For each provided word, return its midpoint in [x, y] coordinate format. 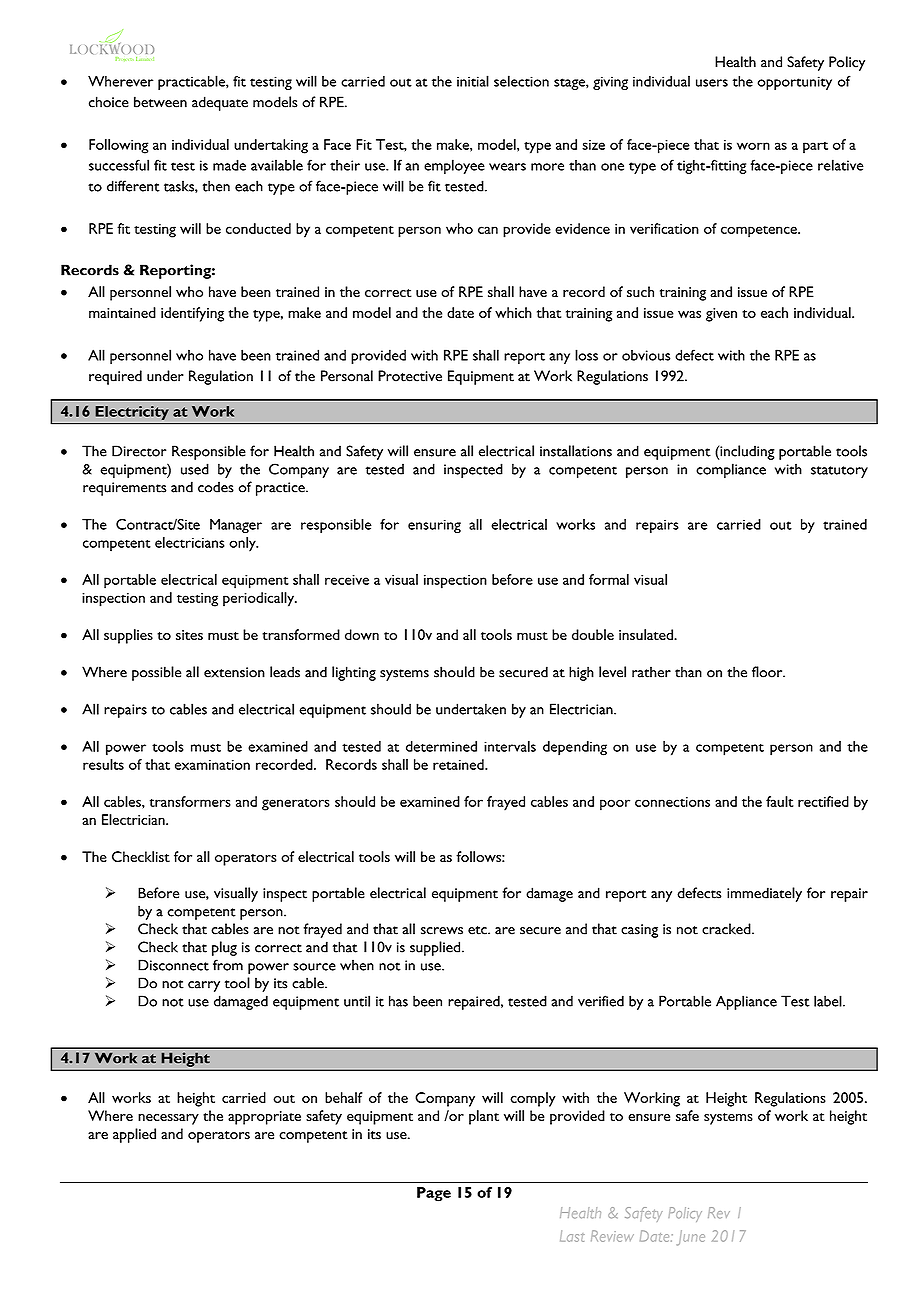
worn [753, 146]
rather [651, 672]
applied [134, 1135]
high [581, 673]
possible [156, 673]
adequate [220, 103]
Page [434, 1194]
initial [473, 81]
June [691, 1238]
